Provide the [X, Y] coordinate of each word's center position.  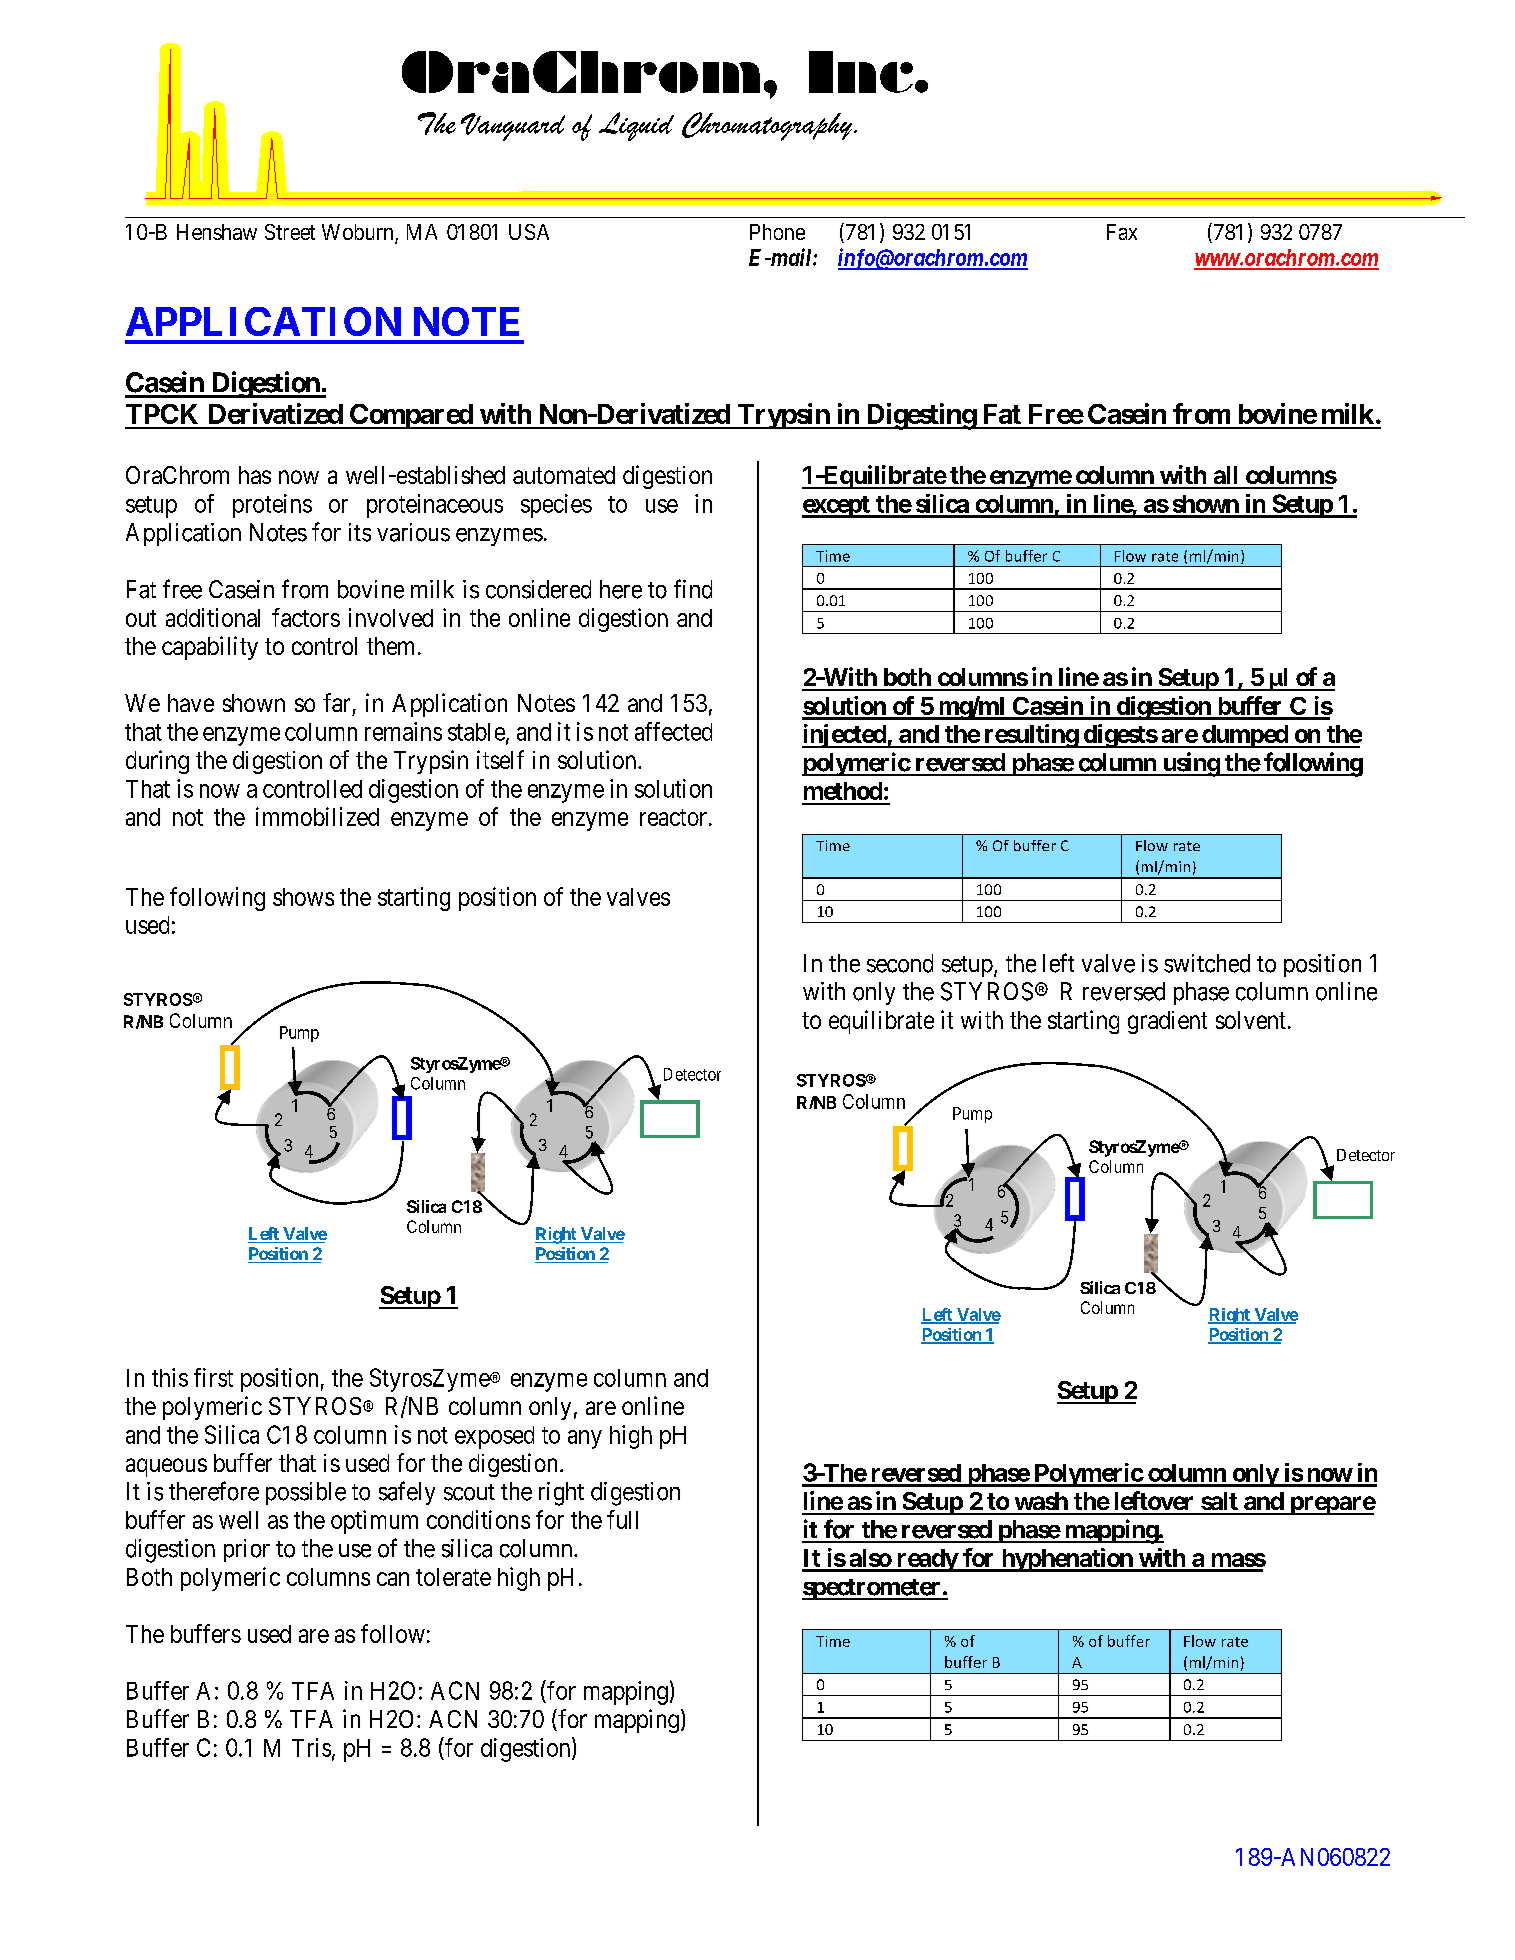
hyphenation [1066, 1560]
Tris [311, 1747]
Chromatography [768, 126]
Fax [1122, 232]
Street [290, 232]
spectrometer [872, 1589]
